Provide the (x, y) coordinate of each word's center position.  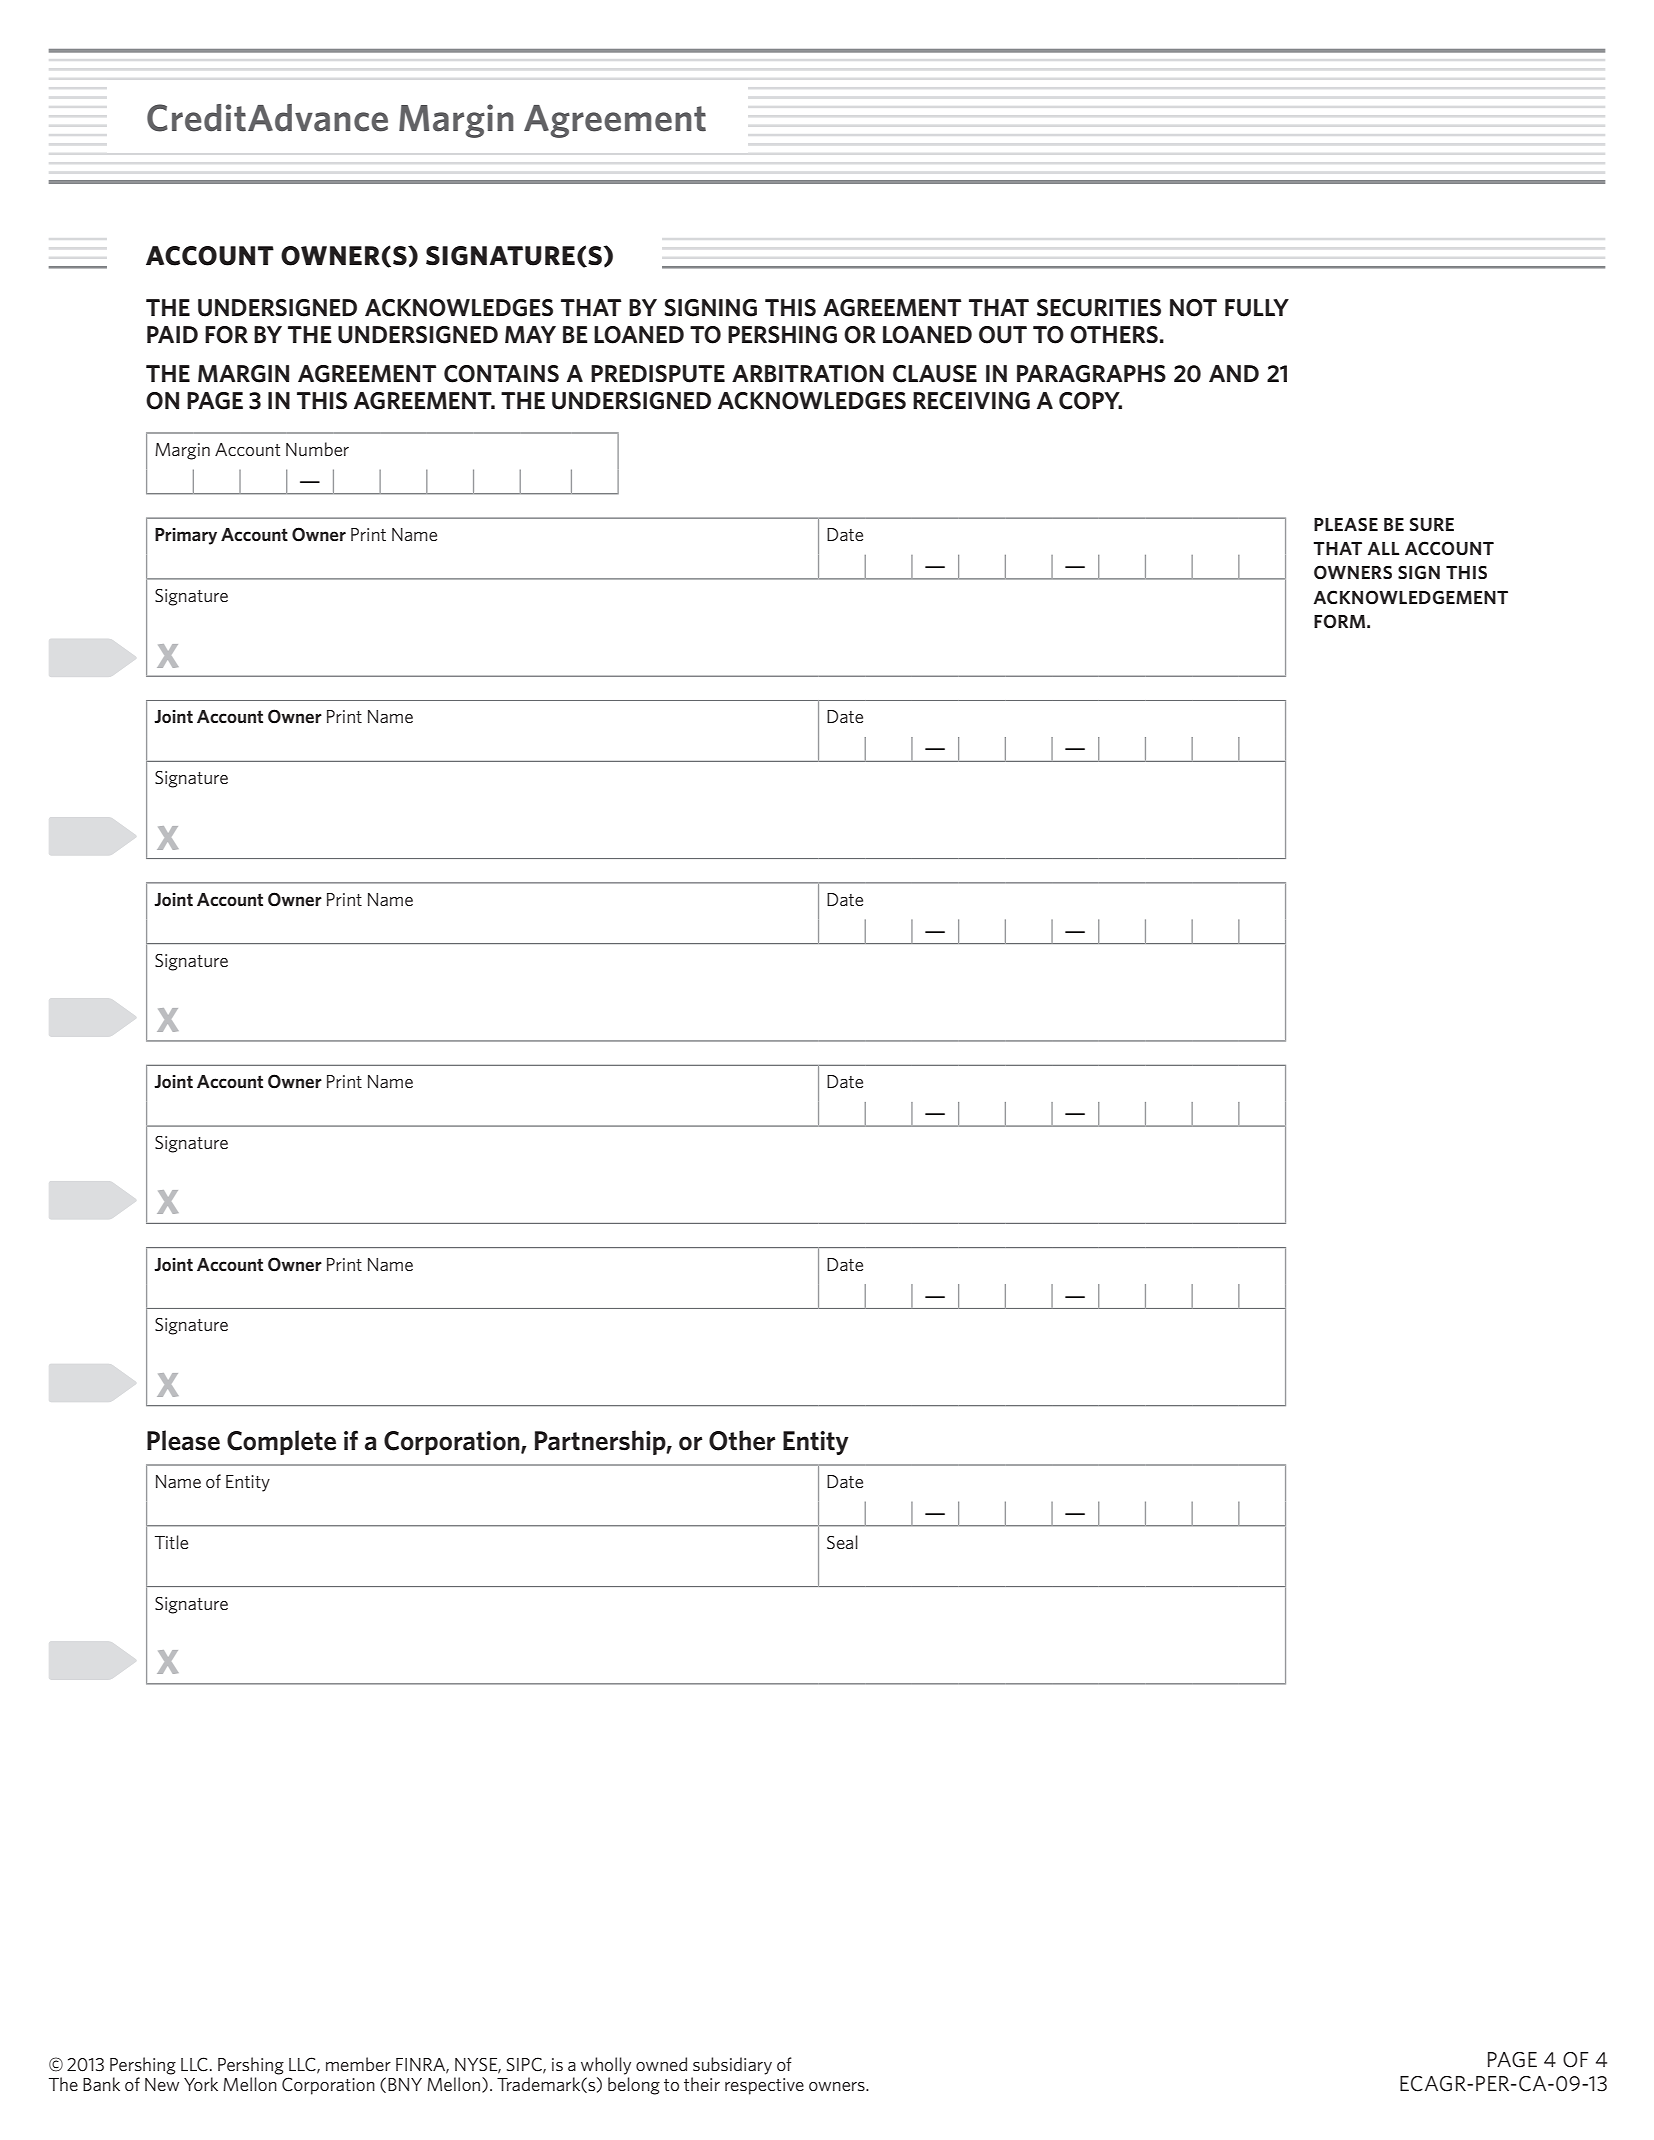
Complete (281, 1442)
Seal (842, 1542)
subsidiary (732, 2066)
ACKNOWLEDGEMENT (1411, 597)
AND (1234, 373)
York (201, 2084)
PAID (172, 334)
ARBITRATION (808, 374)
